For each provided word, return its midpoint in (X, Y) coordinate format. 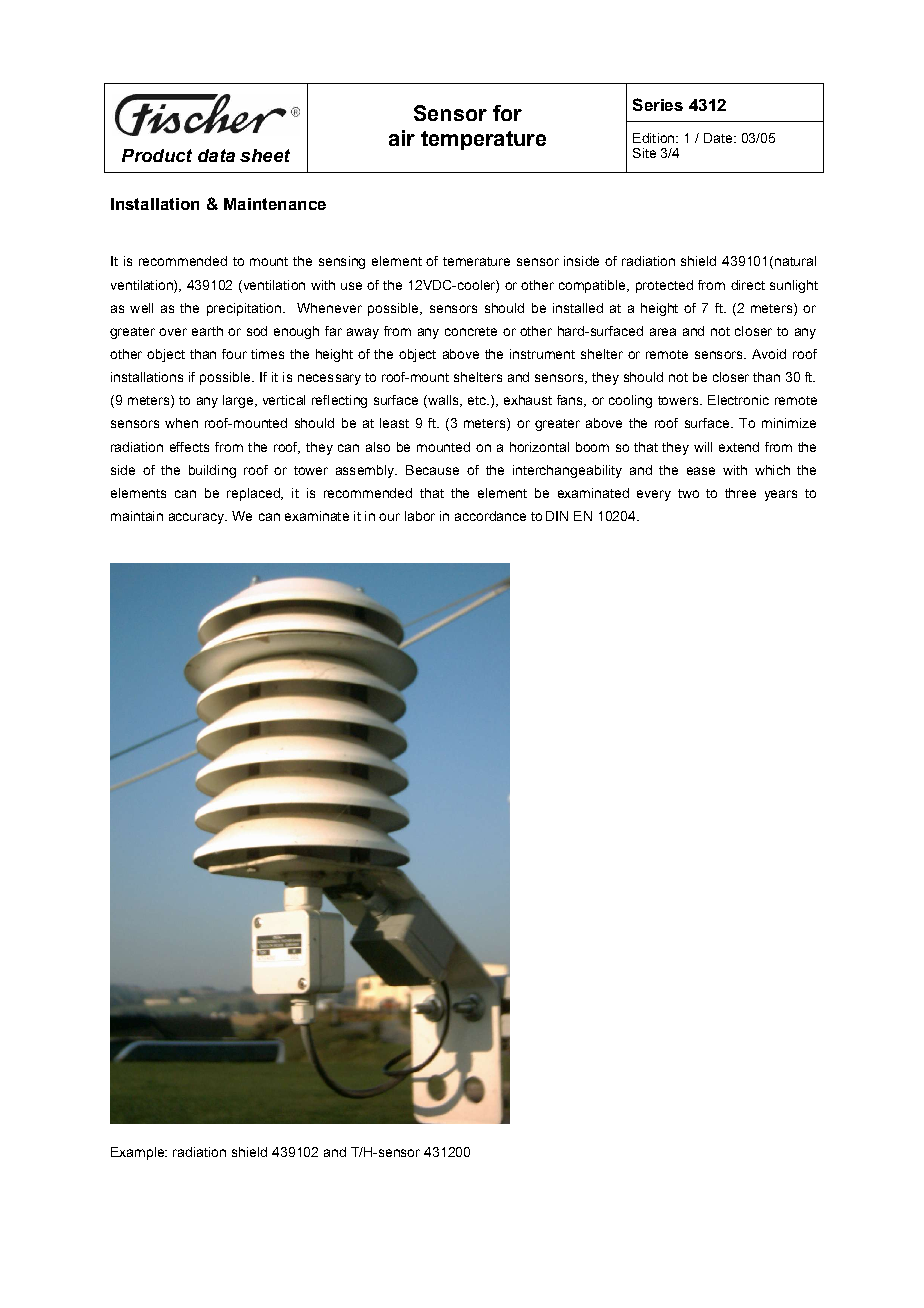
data (216, 155)
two (688, 493)
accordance (490, 516)
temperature (483, 140)
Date (719, 138)
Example (138, 1153)
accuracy (197, 518)
